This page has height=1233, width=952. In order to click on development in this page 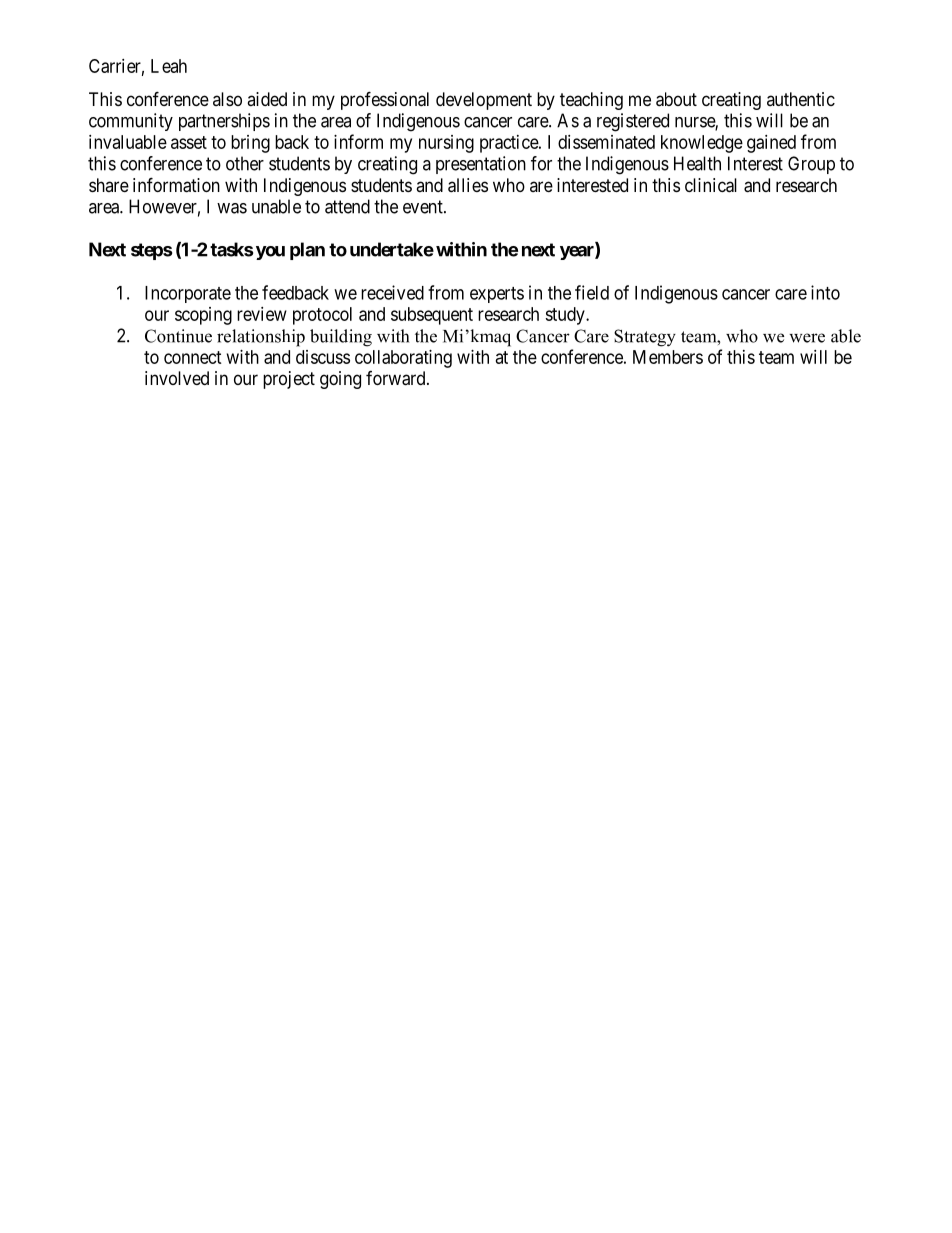, I will do `click(484, 101)`.
